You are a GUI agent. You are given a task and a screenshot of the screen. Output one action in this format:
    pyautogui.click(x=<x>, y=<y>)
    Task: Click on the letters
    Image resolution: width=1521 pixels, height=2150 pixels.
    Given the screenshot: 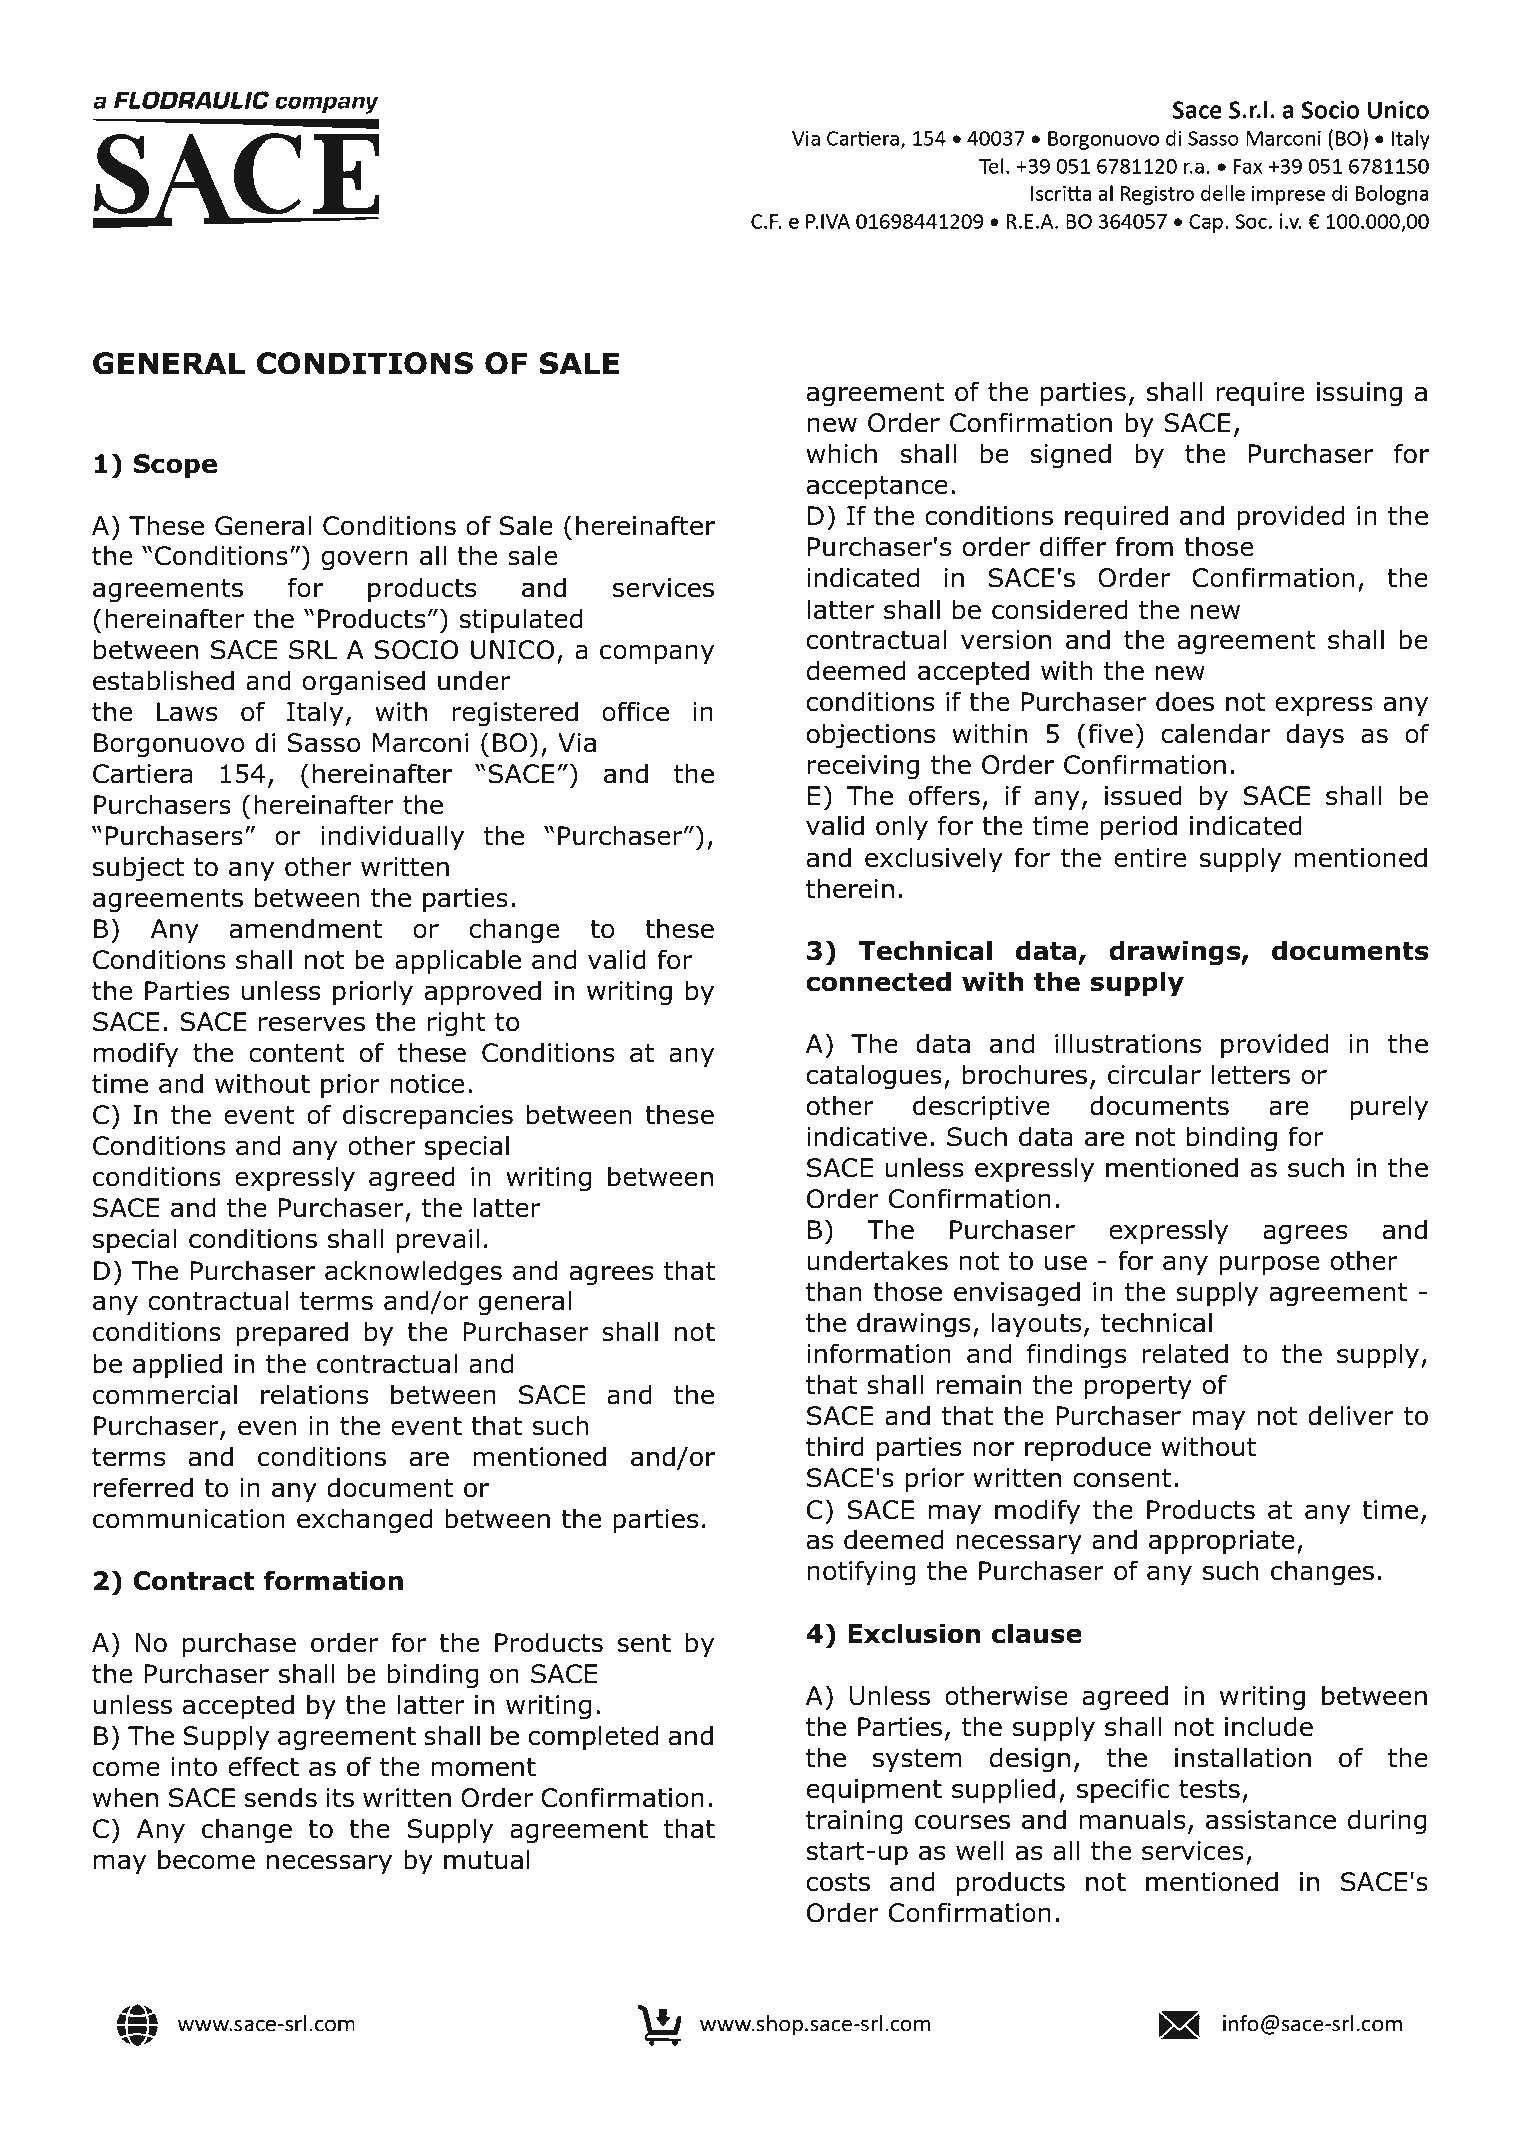 What is the action you would take?
    pyautogui.click(x=1251, y=1074)
